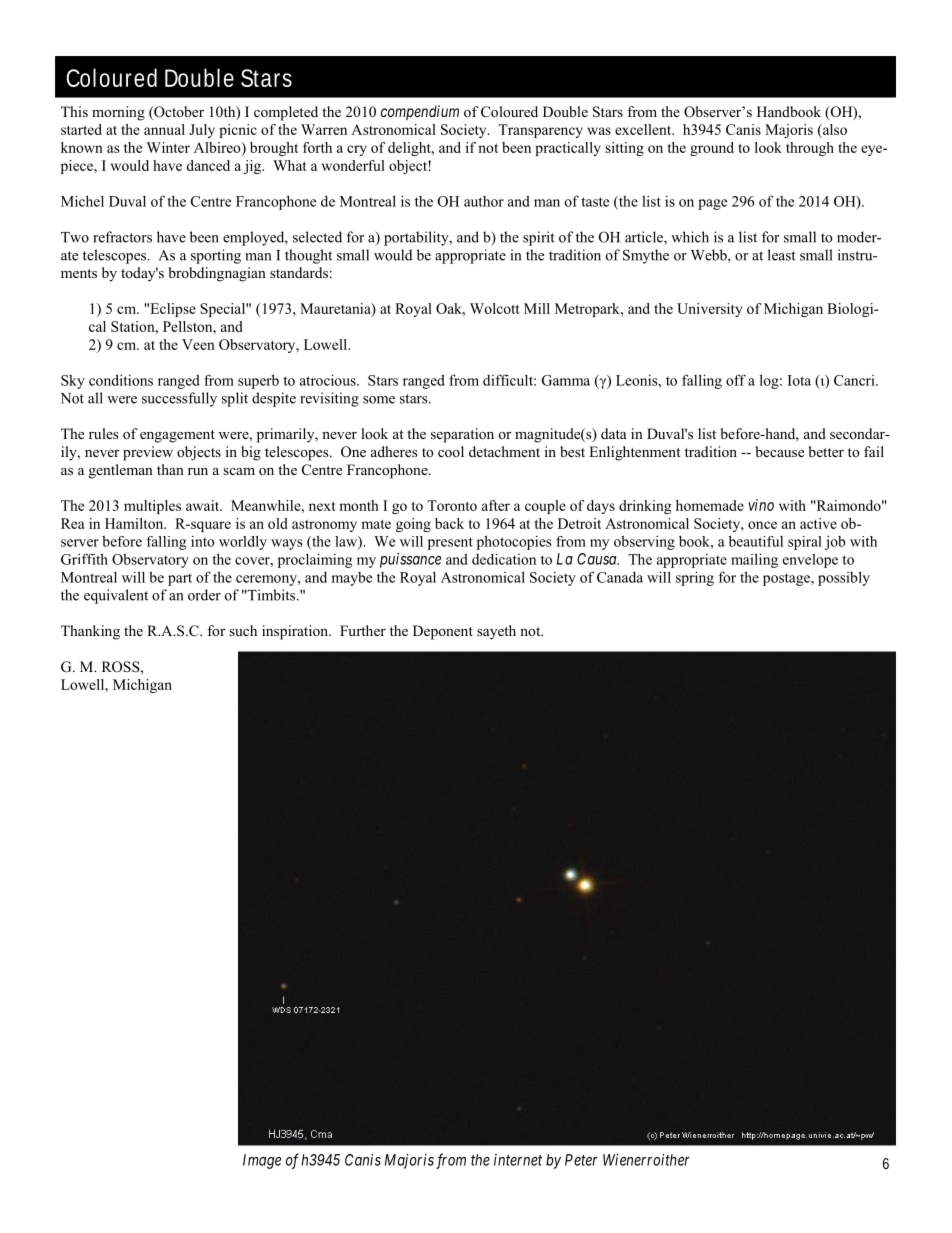 The height and width of the document is (1233, 952). Describe the element at coordinates (168, 147) in the document. I see `Winter` at that location.
